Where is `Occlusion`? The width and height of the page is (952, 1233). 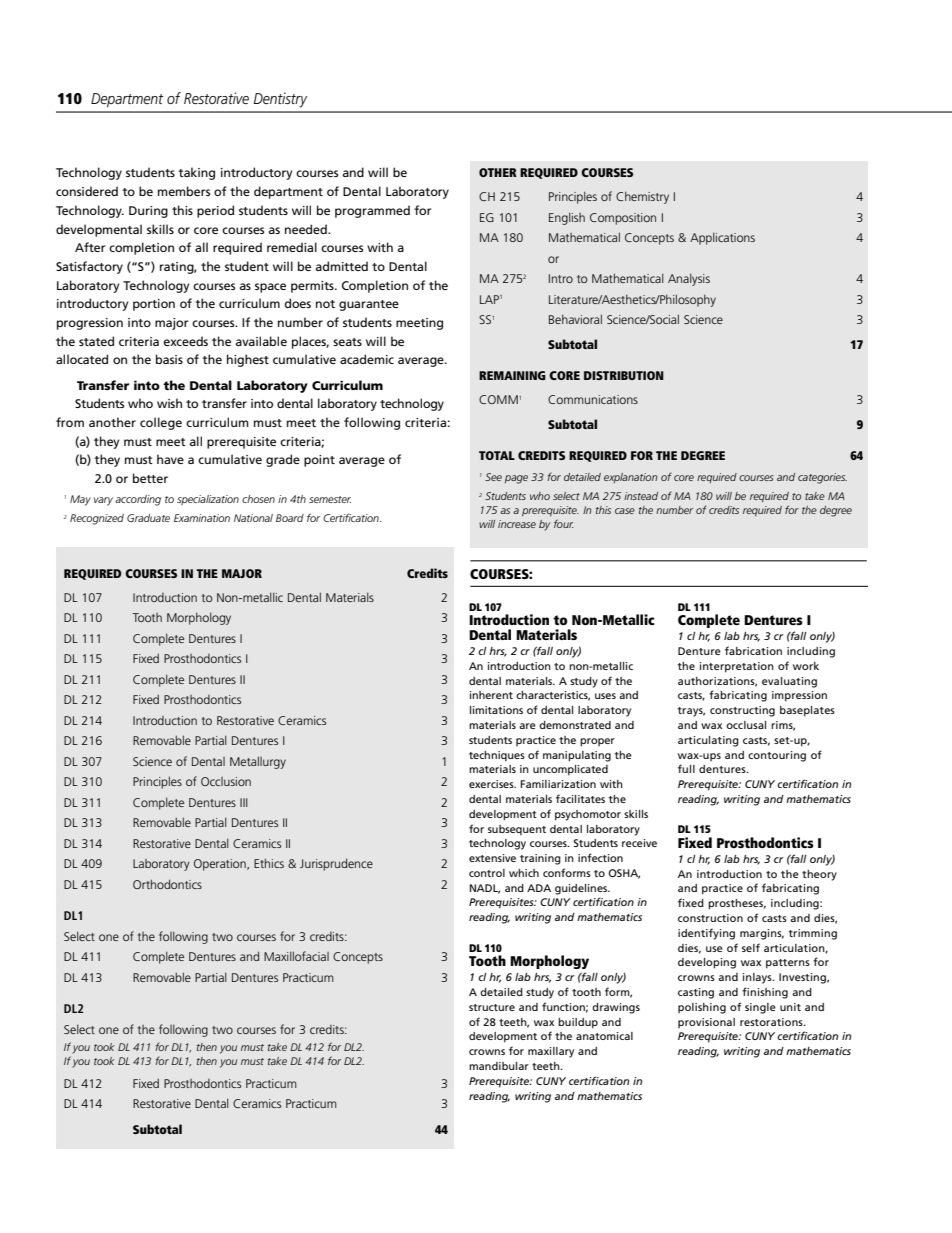
Occlusion is located at coordinates (226, 781).
